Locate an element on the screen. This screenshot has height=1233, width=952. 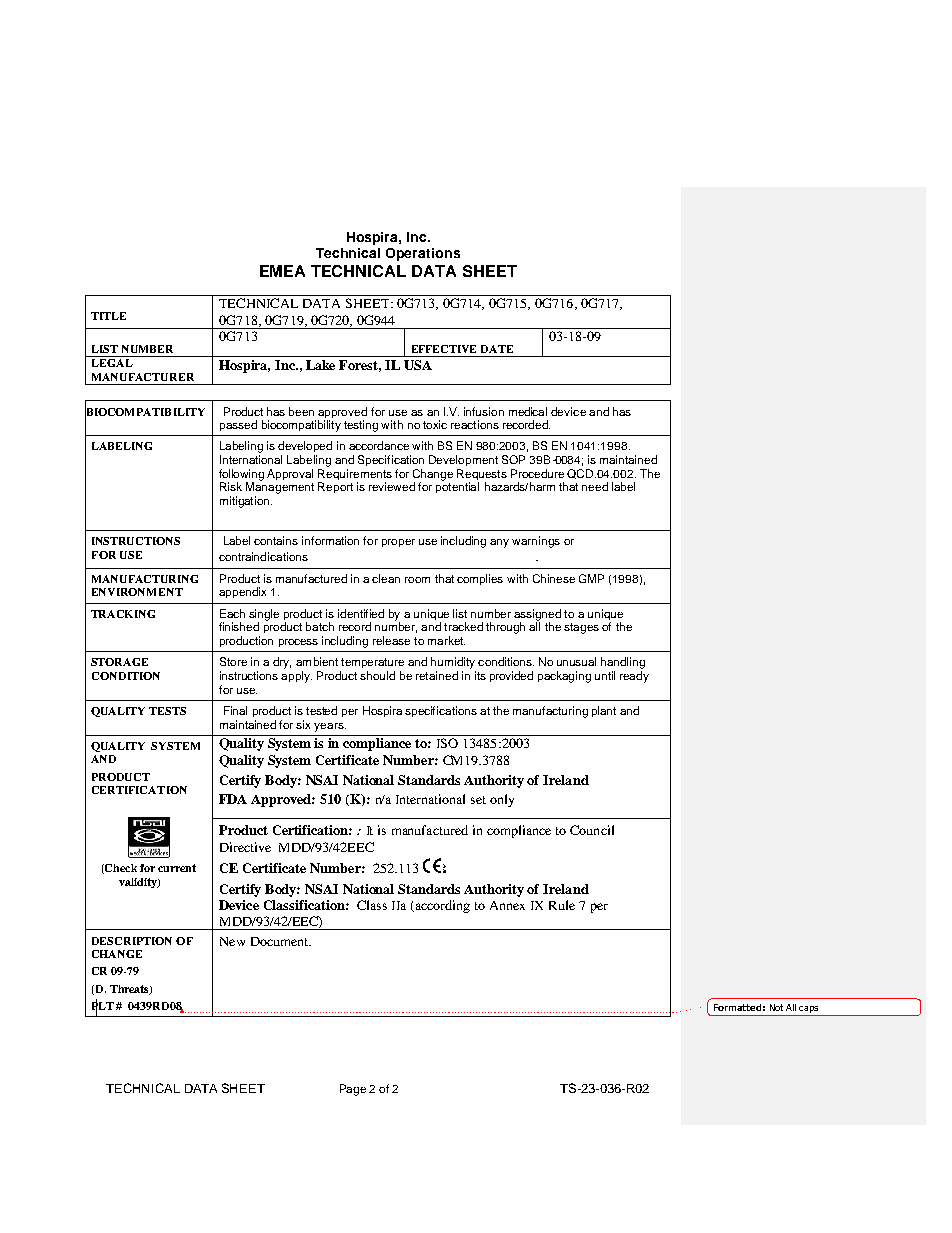
Page is located at coordinates (353, 1090).
